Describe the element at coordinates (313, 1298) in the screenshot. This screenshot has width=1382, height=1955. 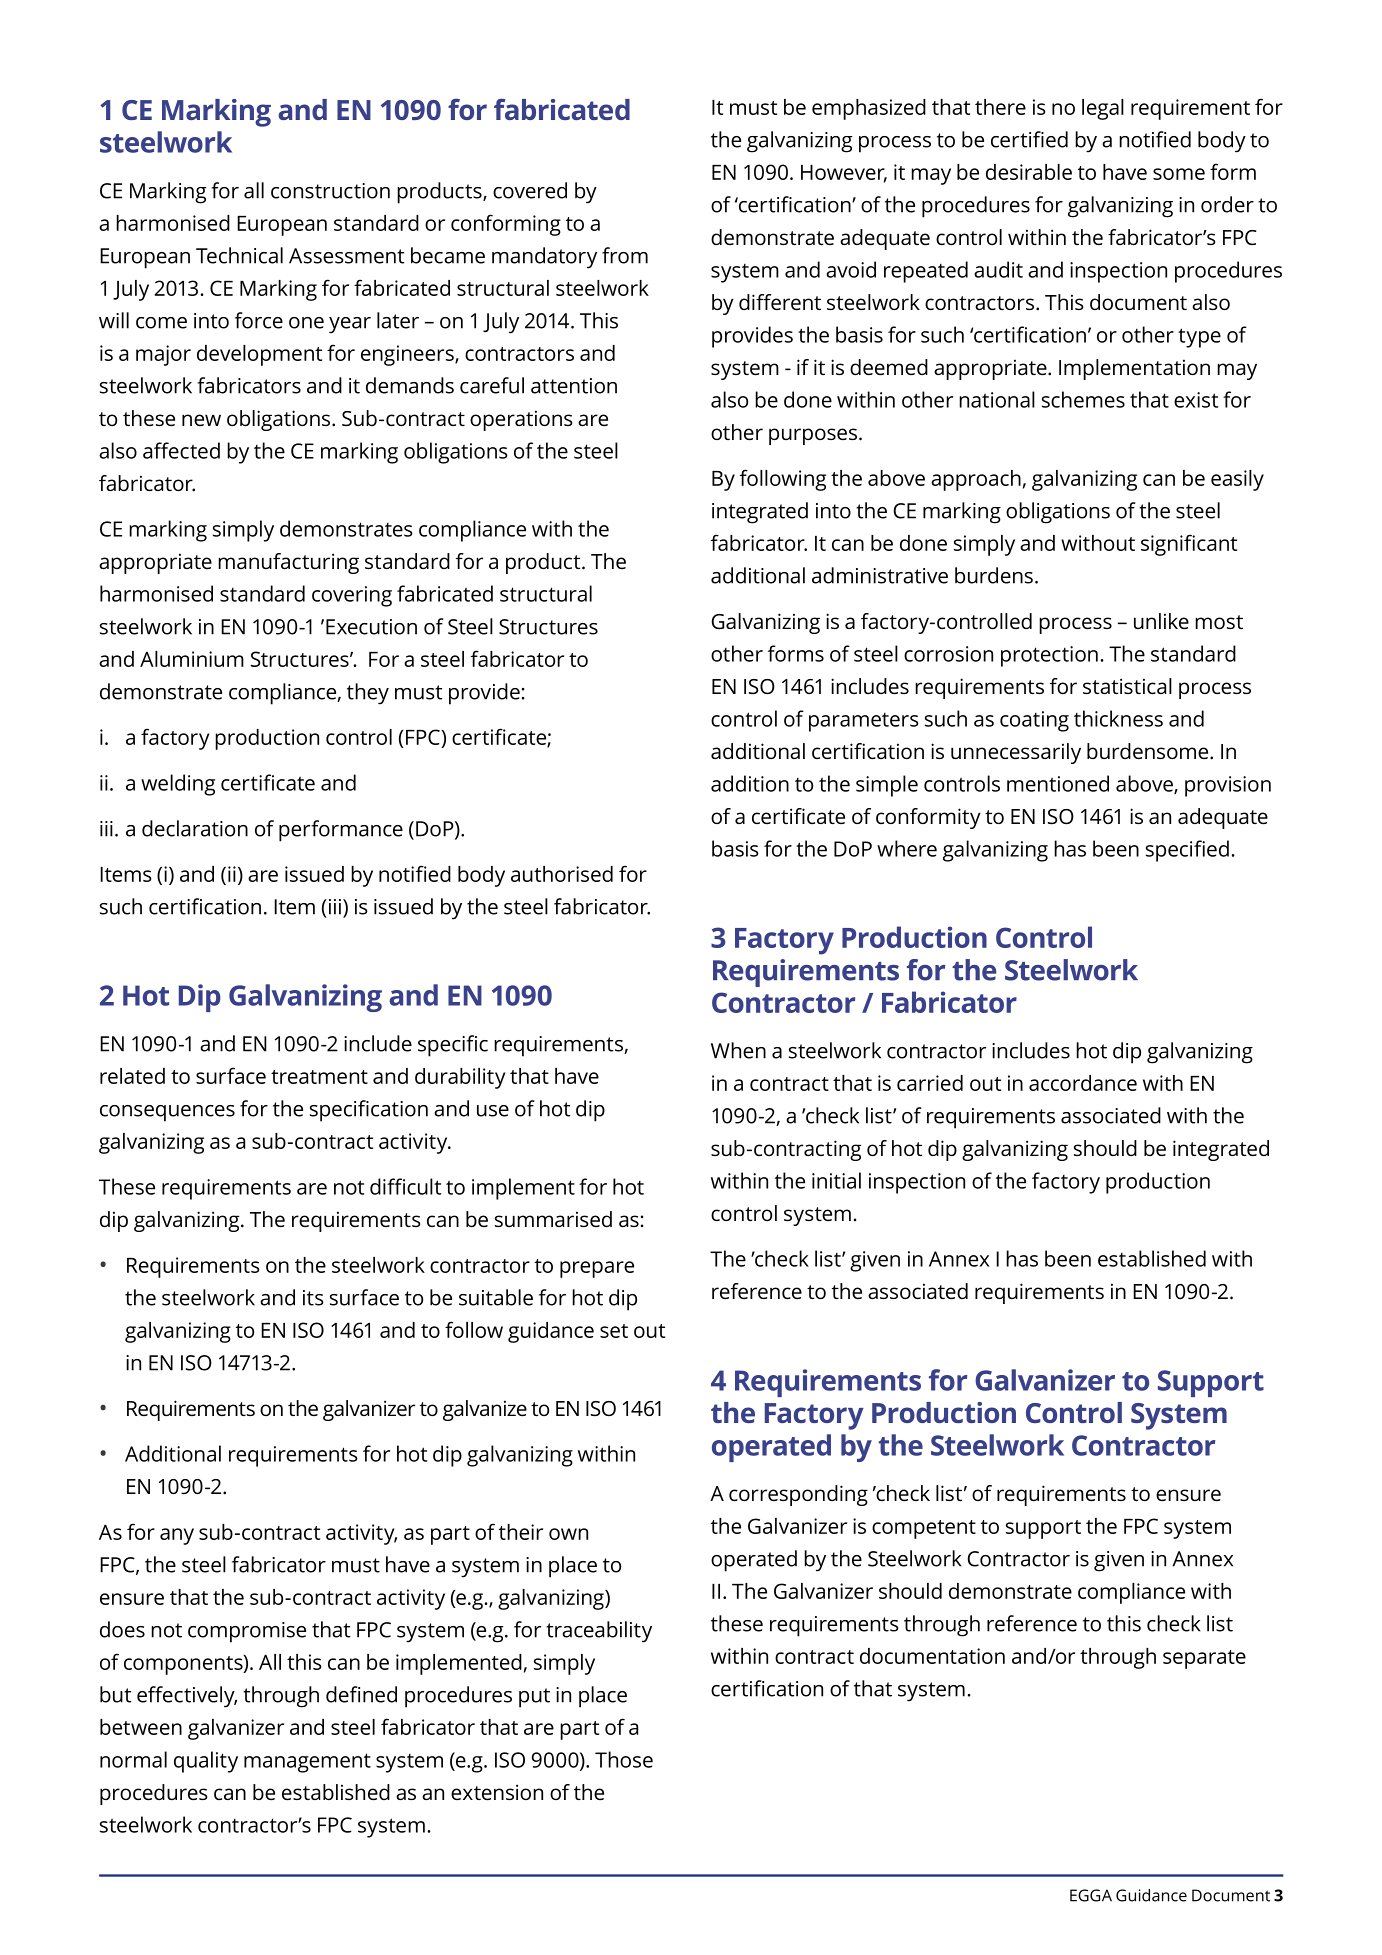
I see `its` at that location.
